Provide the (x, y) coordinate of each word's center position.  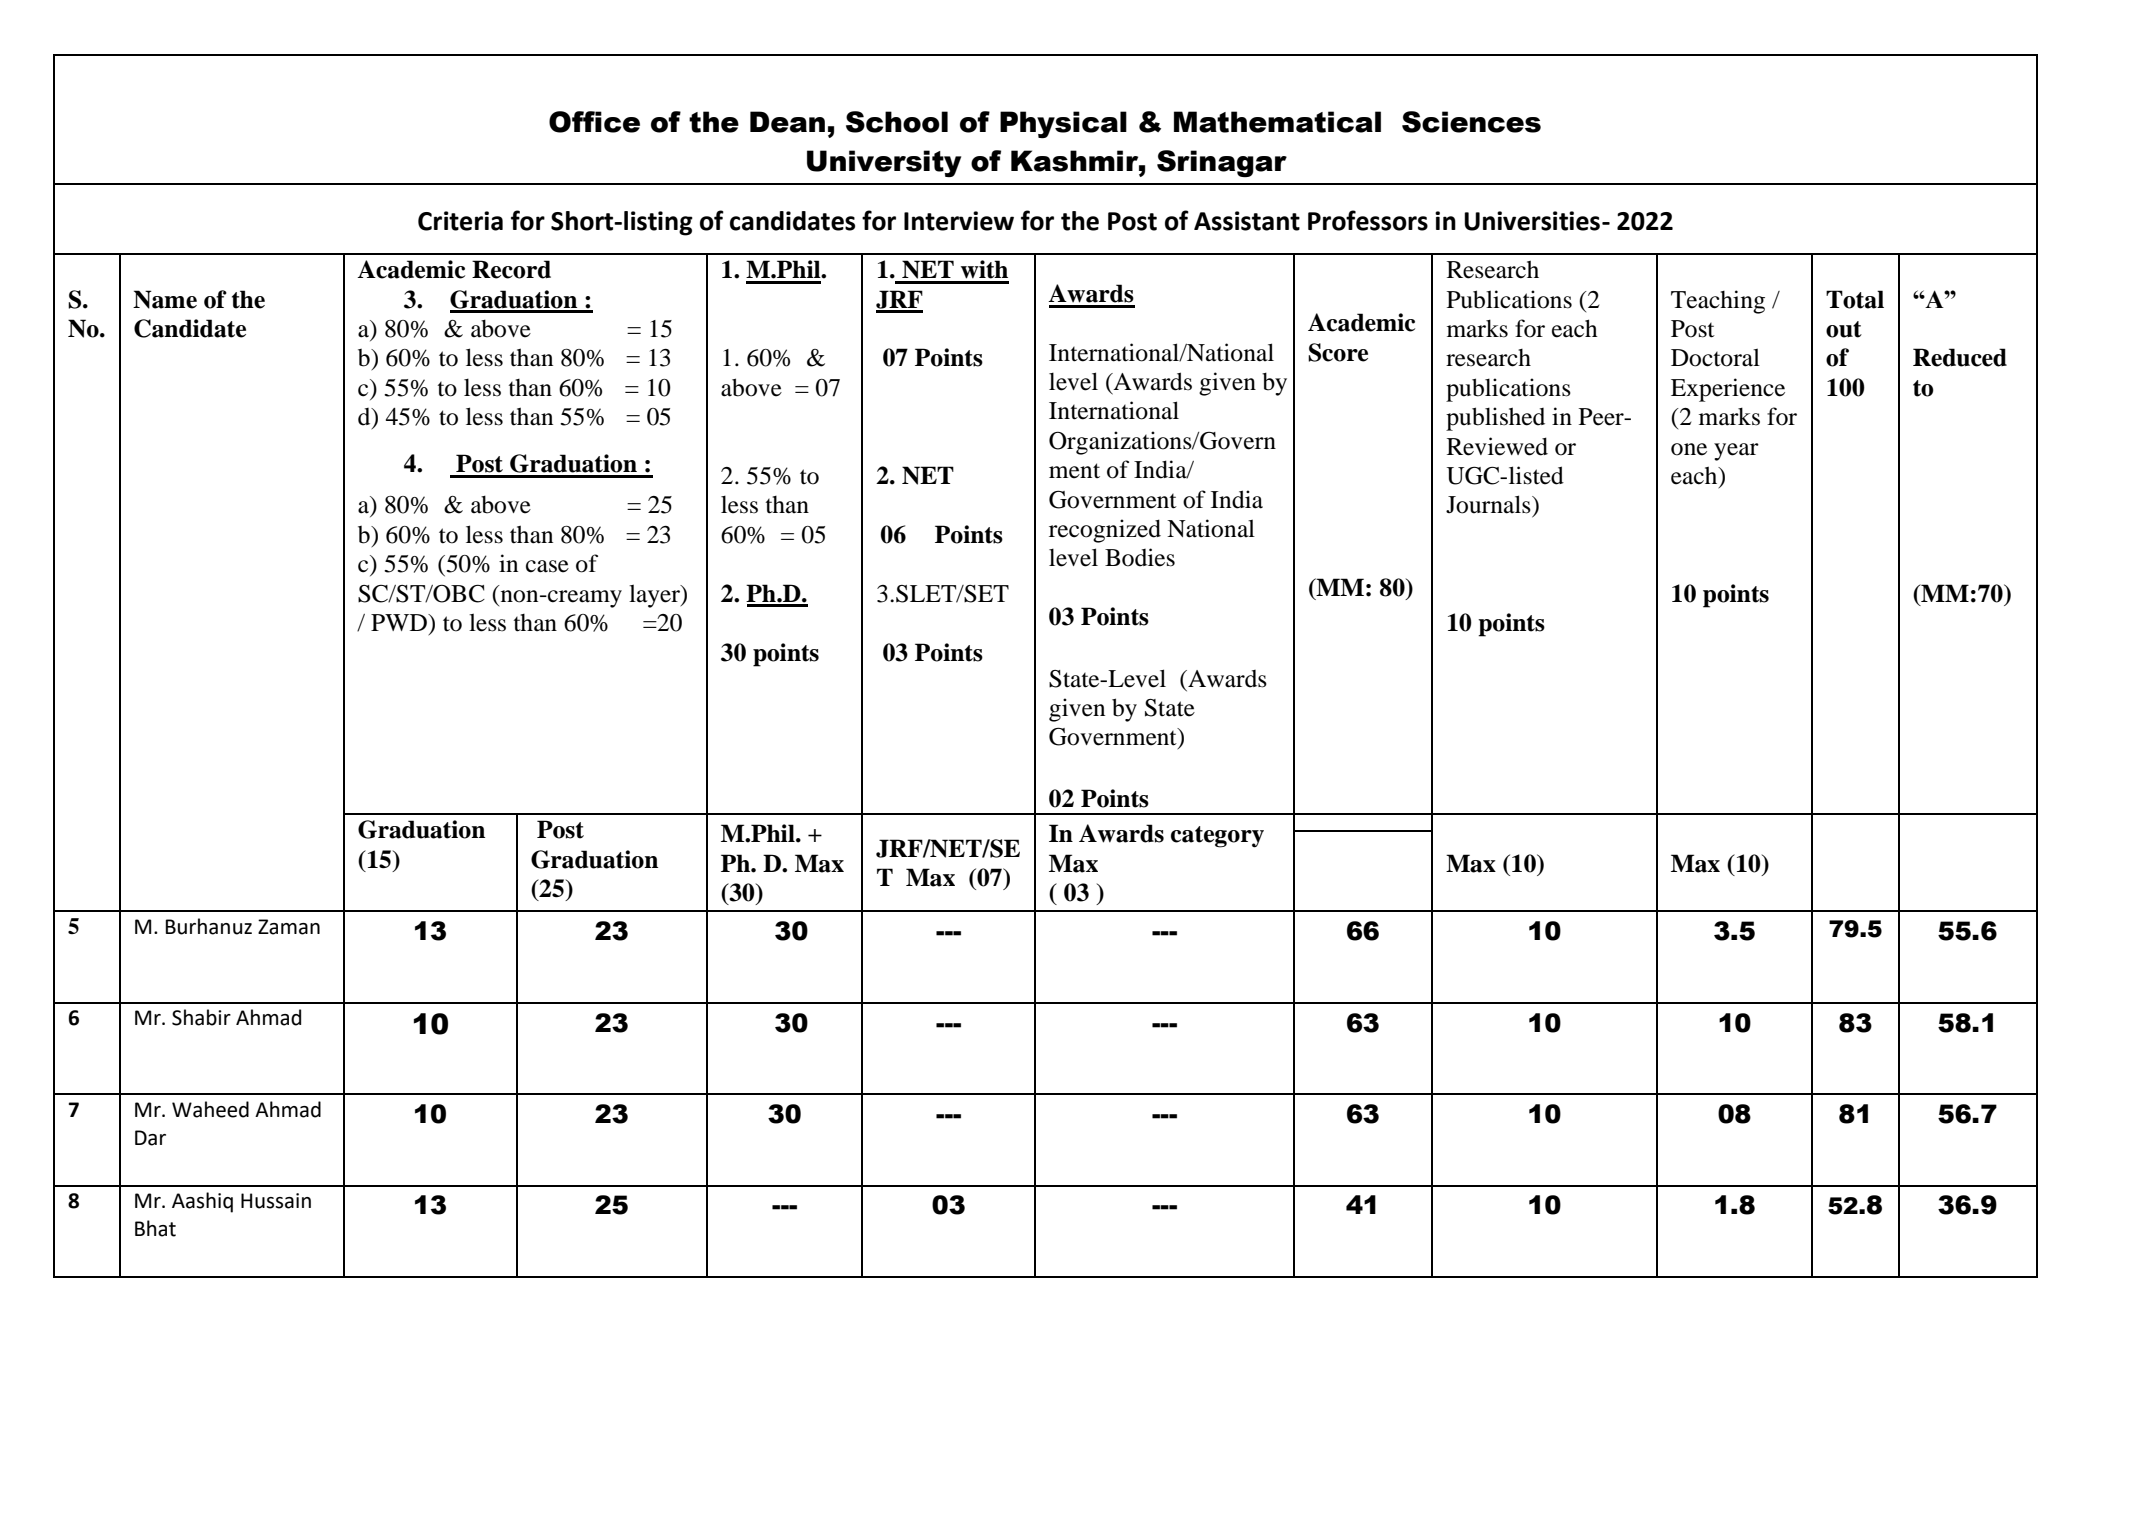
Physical (1063, 124)
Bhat (155, 1228)
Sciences (1471, 122)
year (1736, 452)
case (547, 566)
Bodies (1140, 557)
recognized (1105, 531)
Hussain (276, 1201)
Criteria (460, 221)
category (1217, 837)
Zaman (289, 927)
